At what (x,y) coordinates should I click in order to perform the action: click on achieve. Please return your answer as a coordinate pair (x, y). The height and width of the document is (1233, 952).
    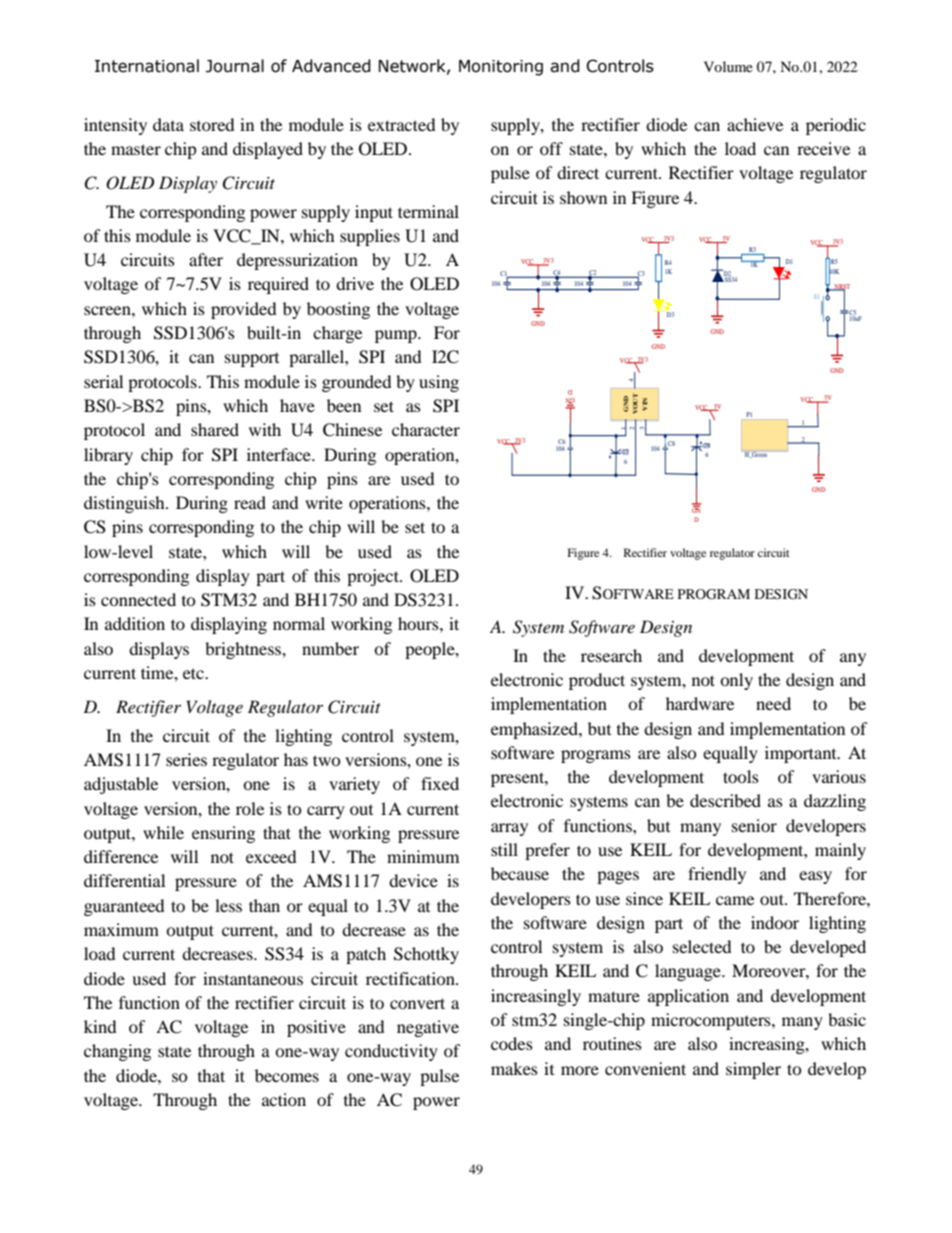
    Looking at the image, I should click on (755, 124).
